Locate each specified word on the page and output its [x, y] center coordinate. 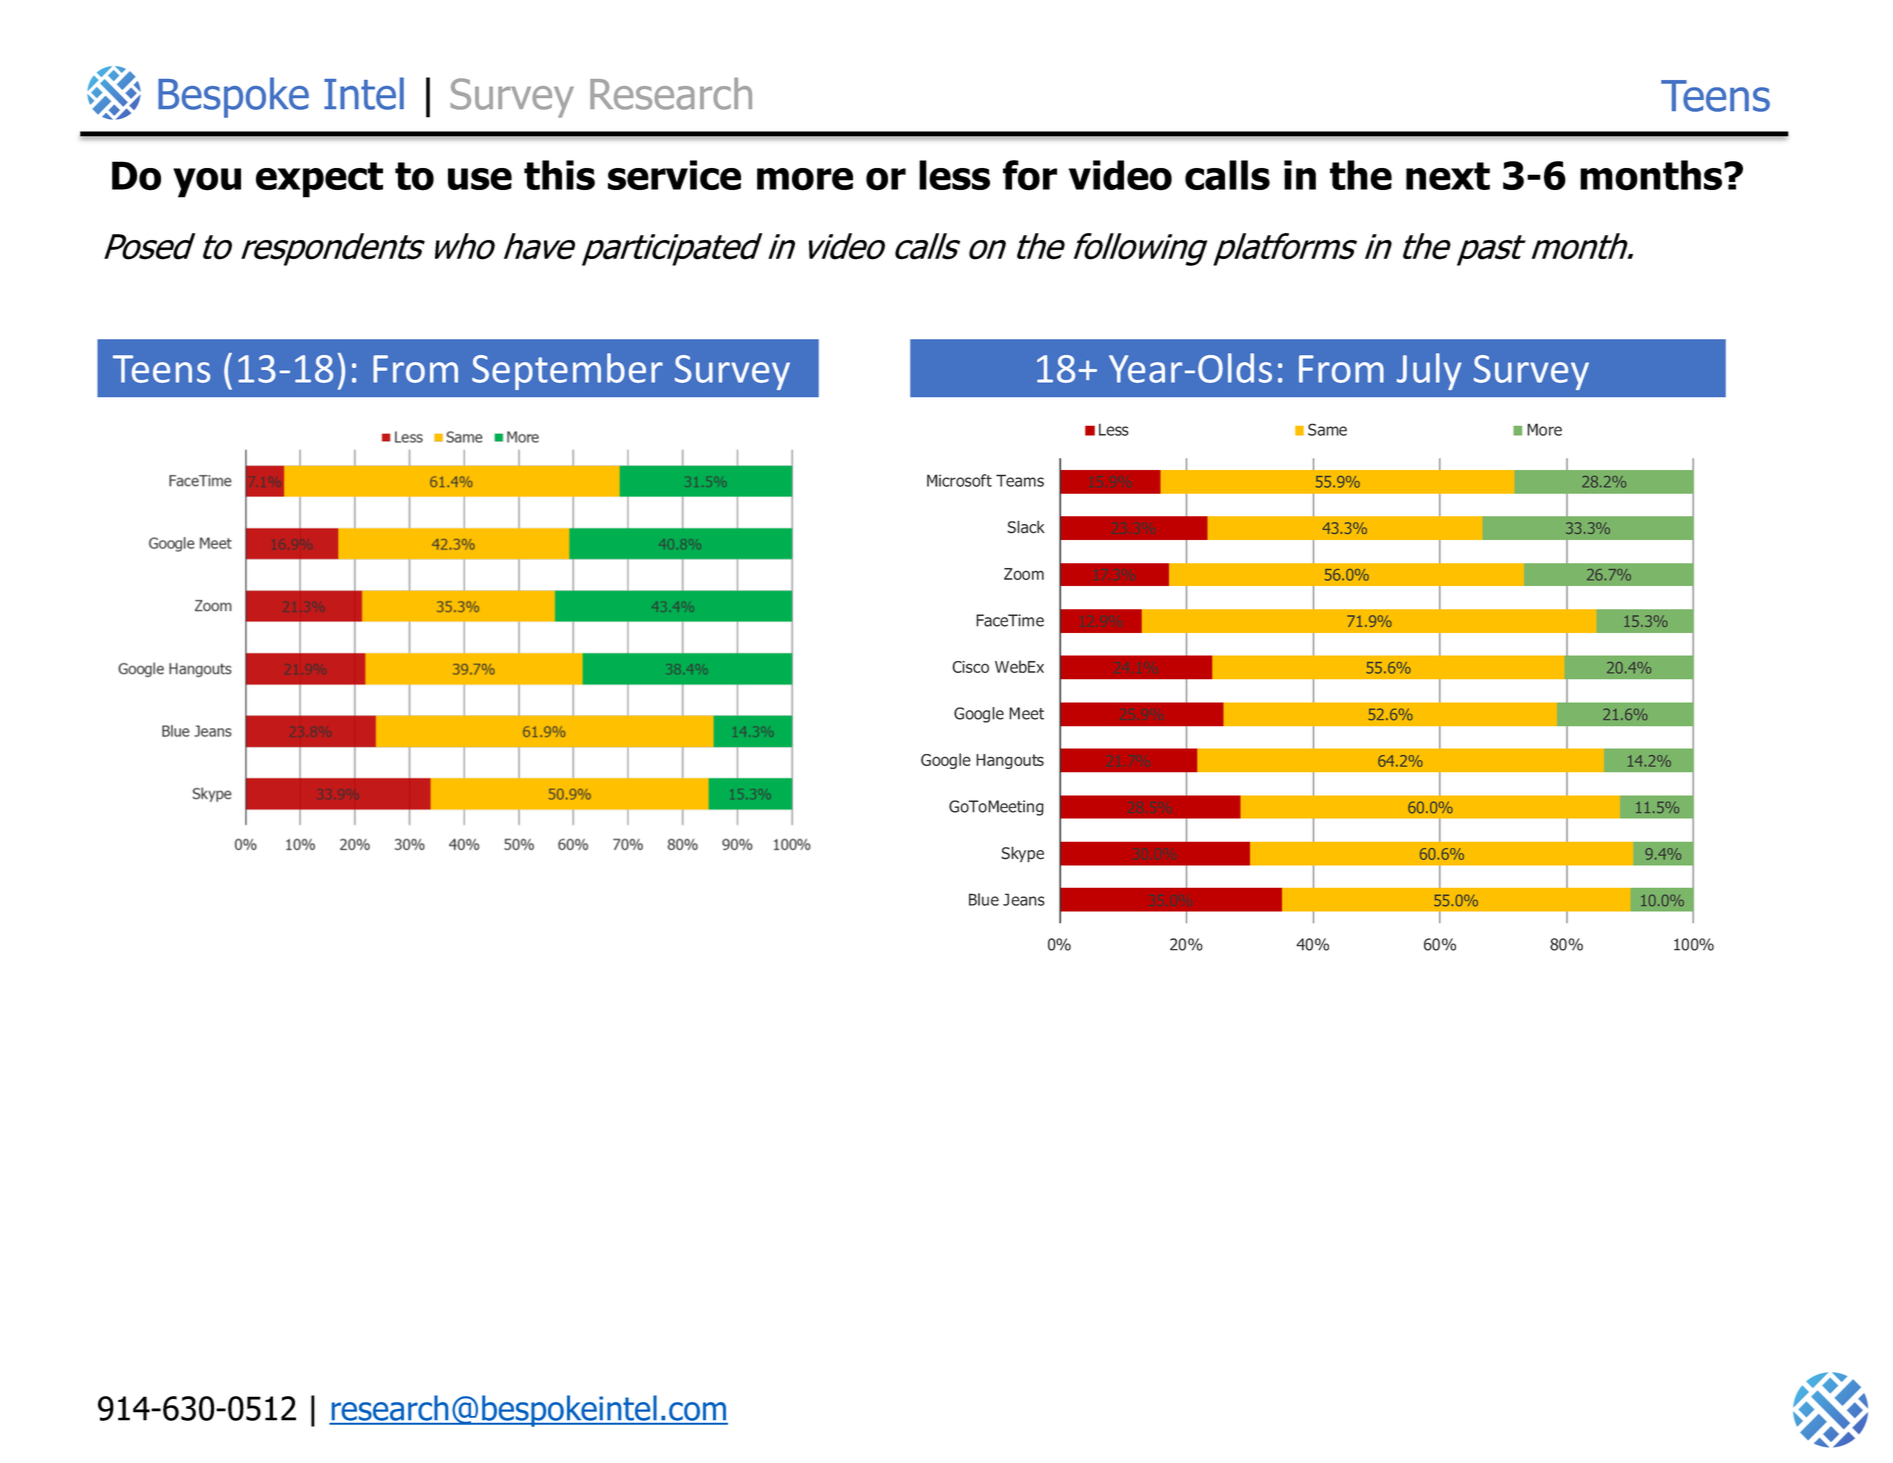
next [1448, 176]
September [567, 371]
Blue [984, 899]
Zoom [1024, 574]
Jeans [1024, 899]
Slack [1026, 527]
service [674, 175]
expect [319, 180]
